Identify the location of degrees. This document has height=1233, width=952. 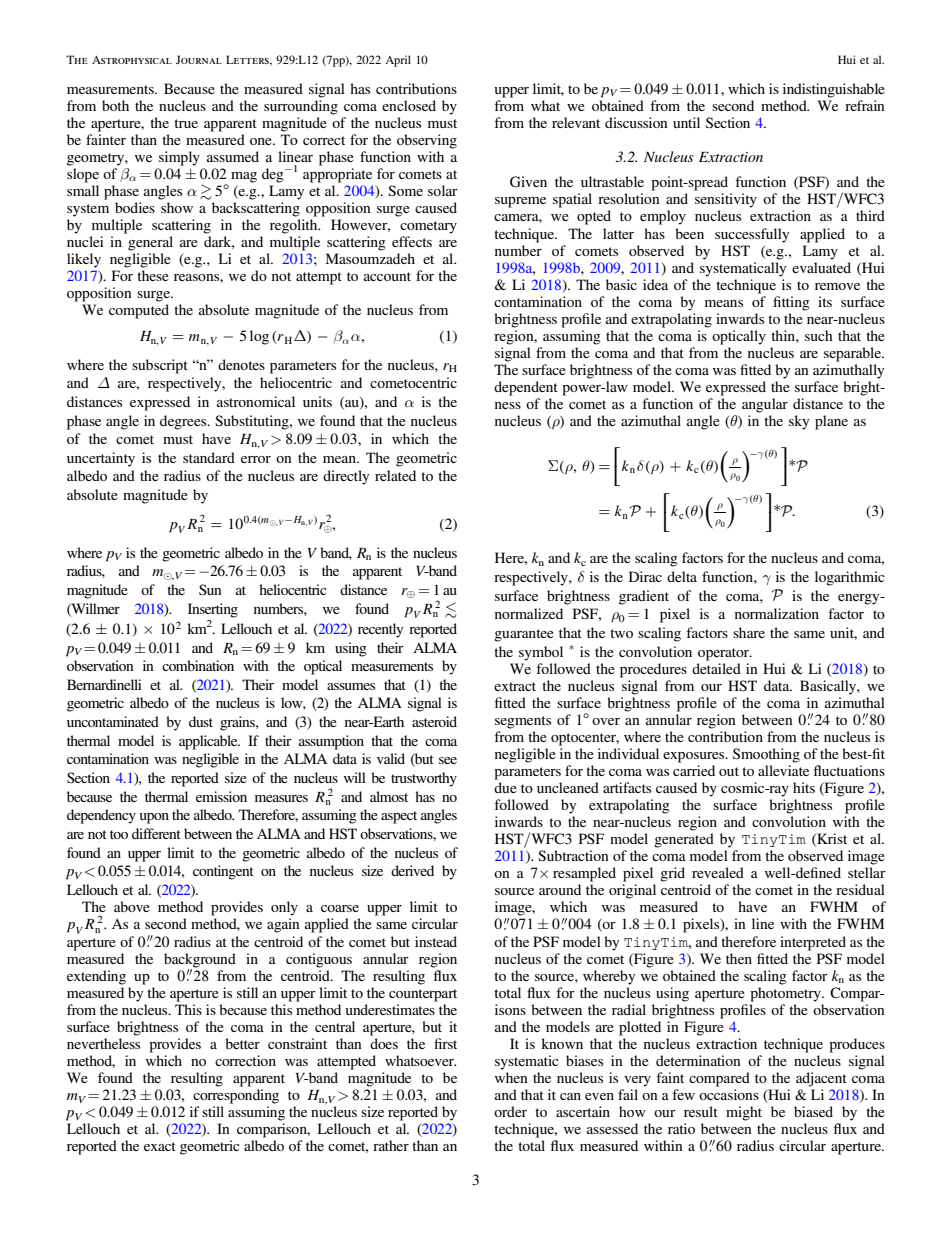
(184, 422).
